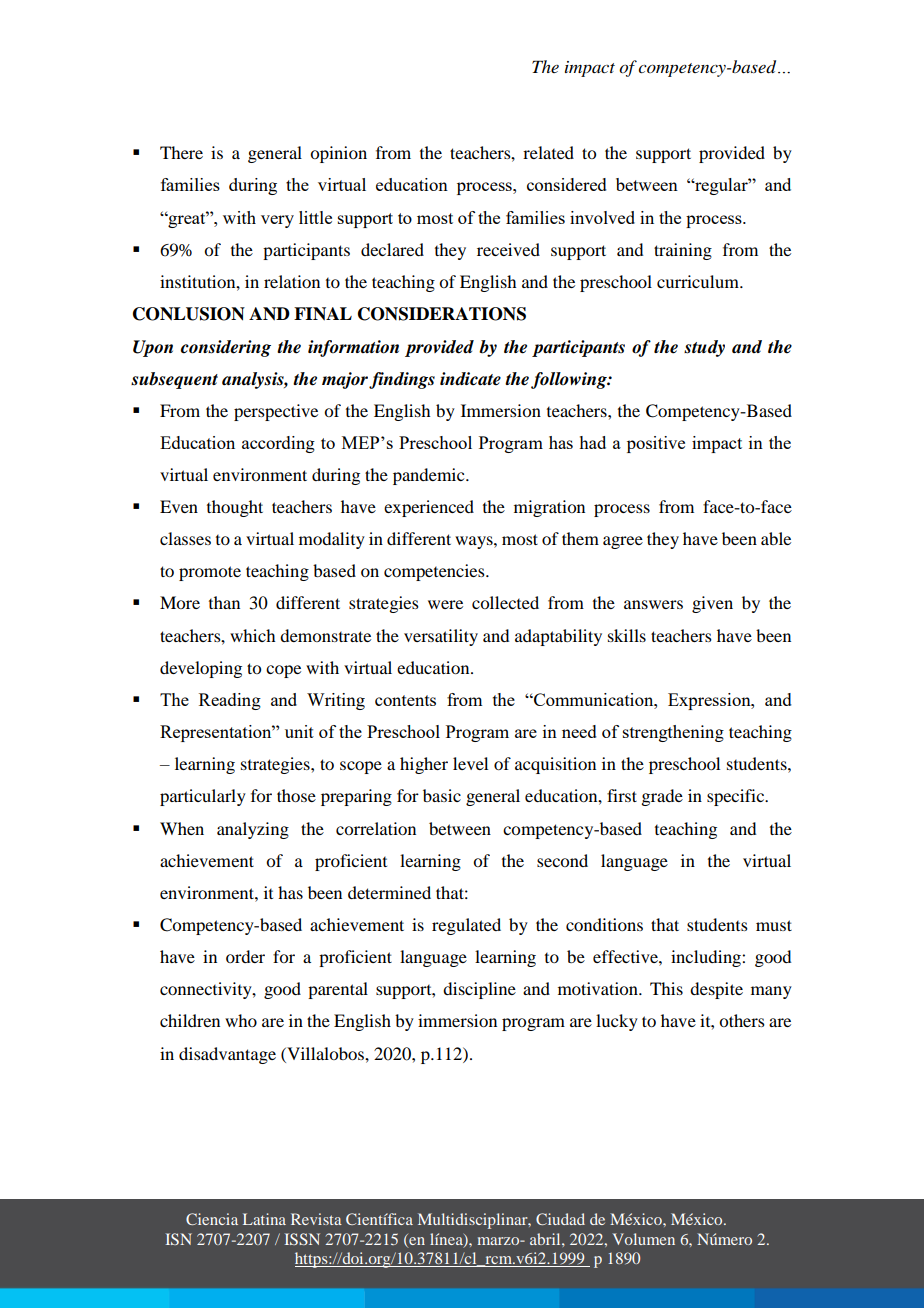  What do you see at coordinates (212, 1219) in the document?
I see `Ciencia` at bounding box center [212, 1219].
